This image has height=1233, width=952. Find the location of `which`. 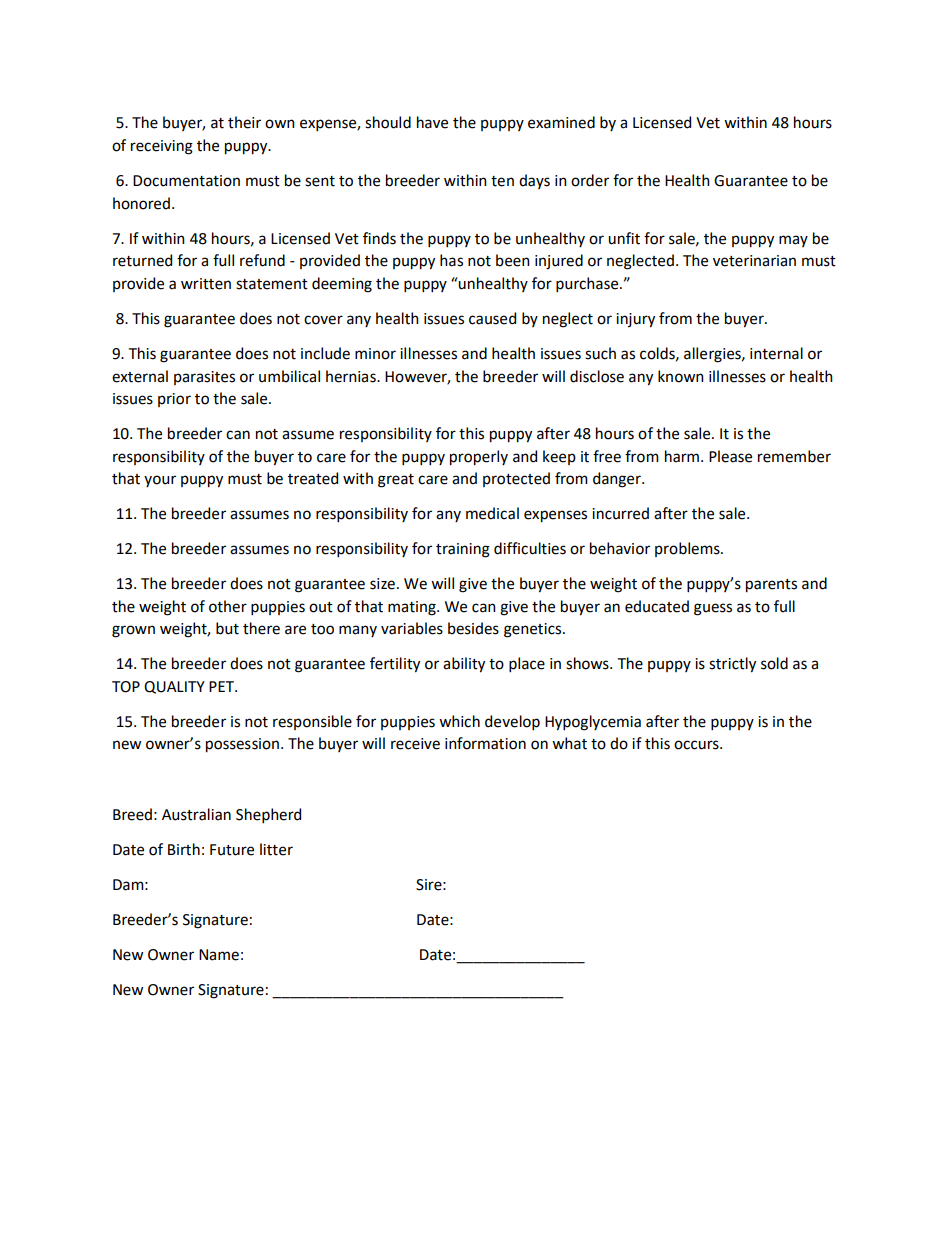

which is located at coordinates (459, 721).
